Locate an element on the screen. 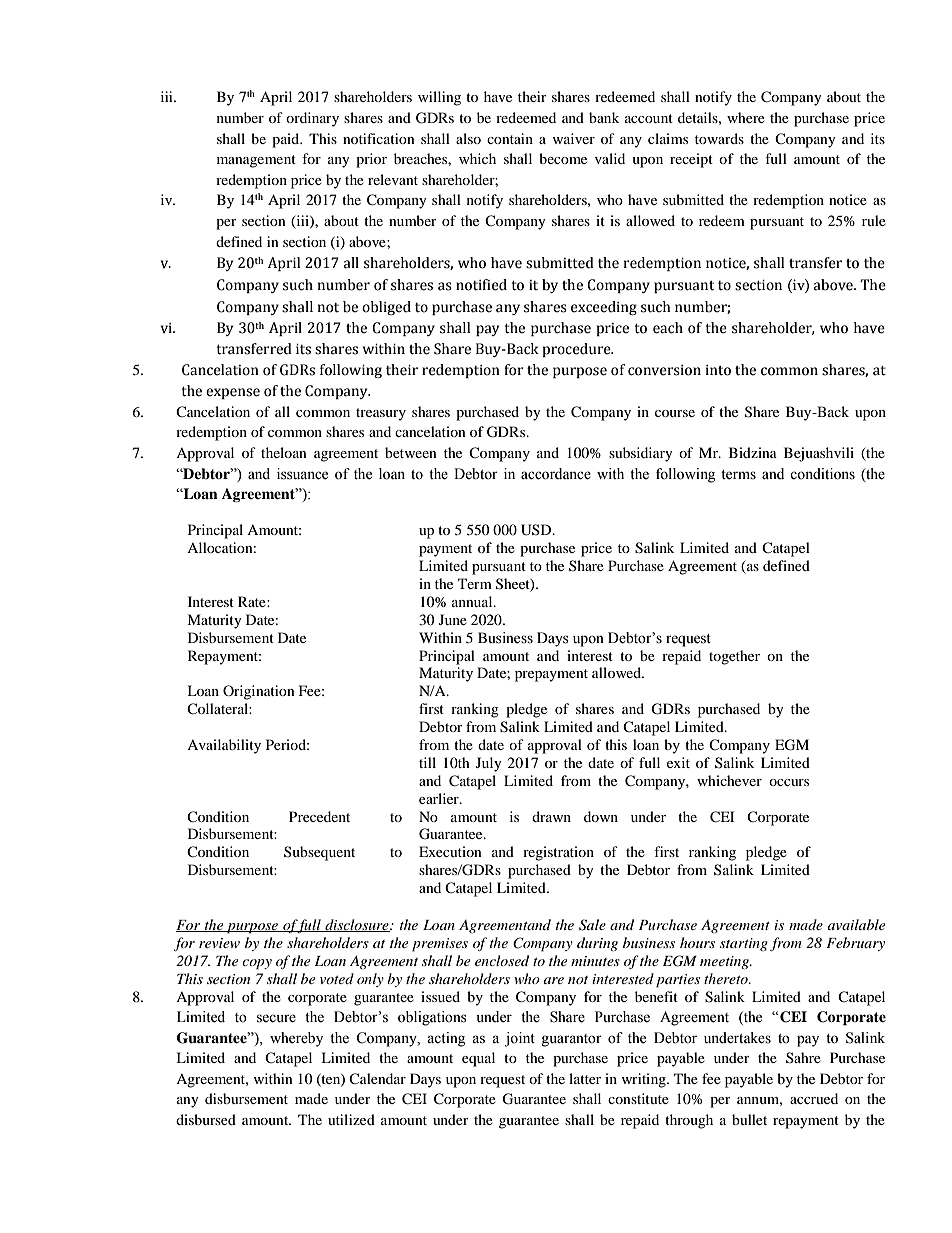 The height and width of the screenshot is (1233, 952). contain is located at coordinates (510, 138).
